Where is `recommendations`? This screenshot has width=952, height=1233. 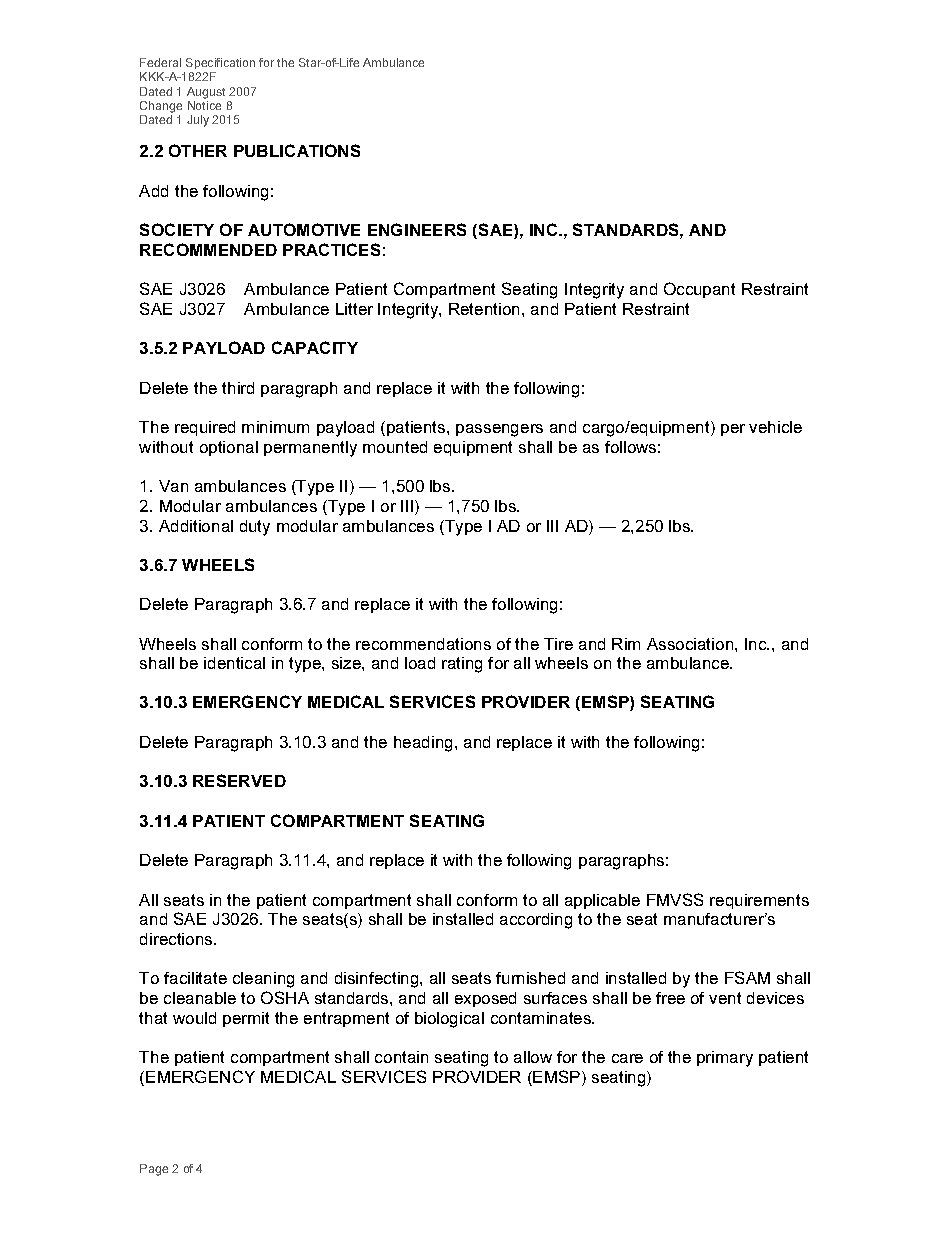
recommendations is located at coordinates (423, 644).
